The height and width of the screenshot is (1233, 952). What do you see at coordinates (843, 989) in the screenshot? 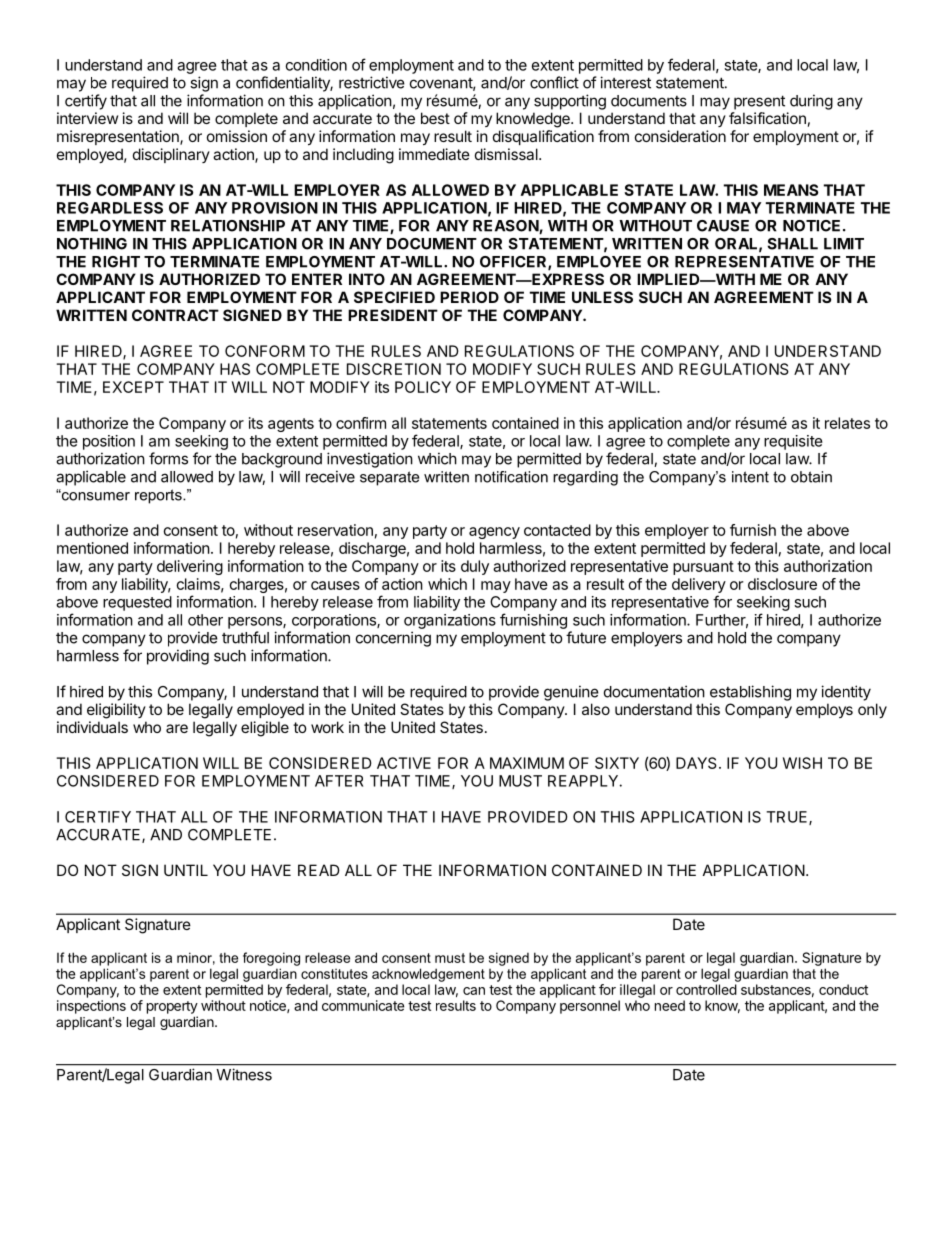
I see `conduct` at bounding box center [843, 989].
